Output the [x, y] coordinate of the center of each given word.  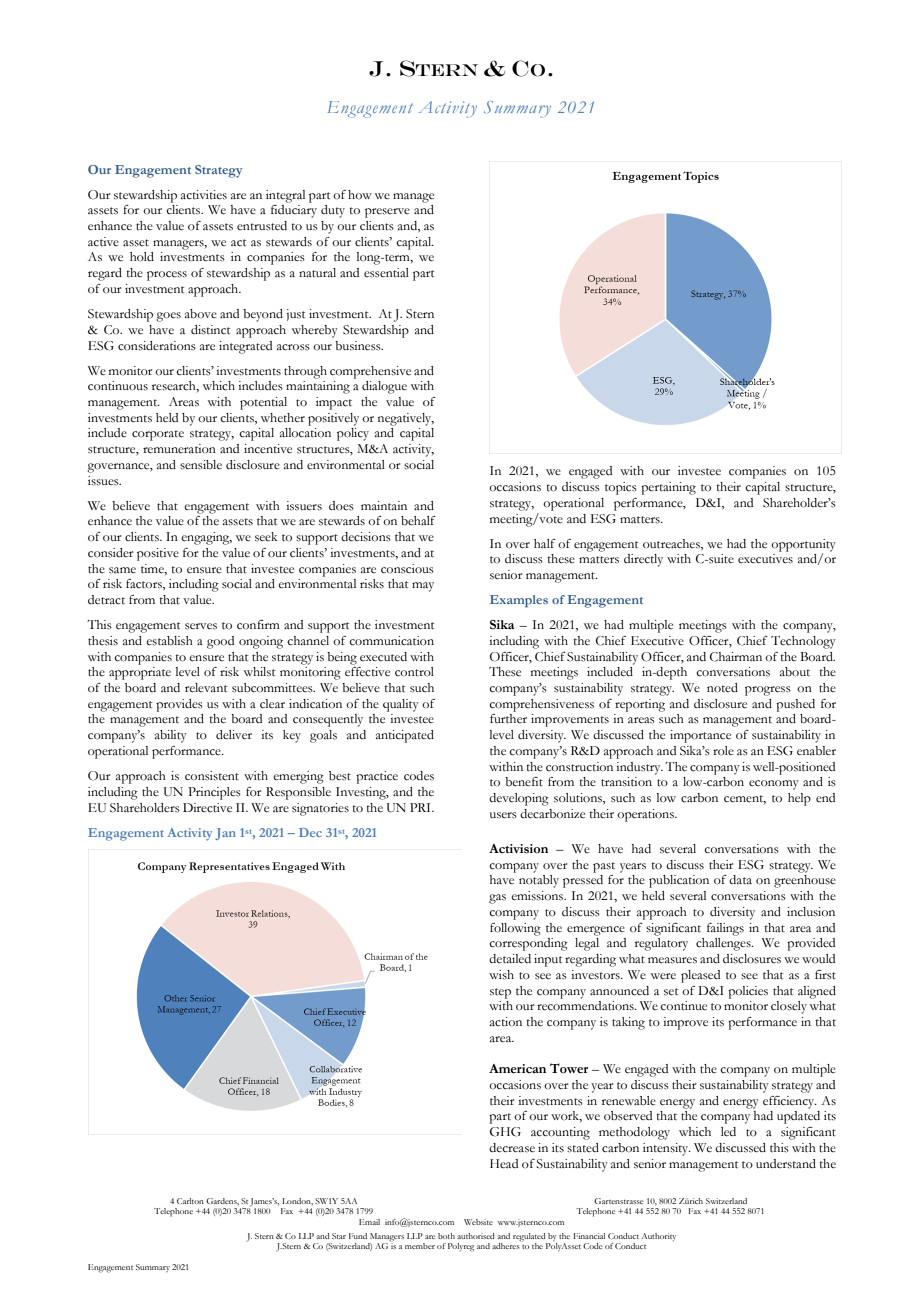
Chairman [736, 657]
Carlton [190, 1201]
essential [386, 272]
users [503, 815]
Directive [207, 808]
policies [748, 992]
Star [339, 1236]
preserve [387, 213]
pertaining [668, 488]
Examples [519, 601]
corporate [158, 435]
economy [774, 785]
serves [201, 626]
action [506, 1022]
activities [204, 195]
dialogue [384, 387]
